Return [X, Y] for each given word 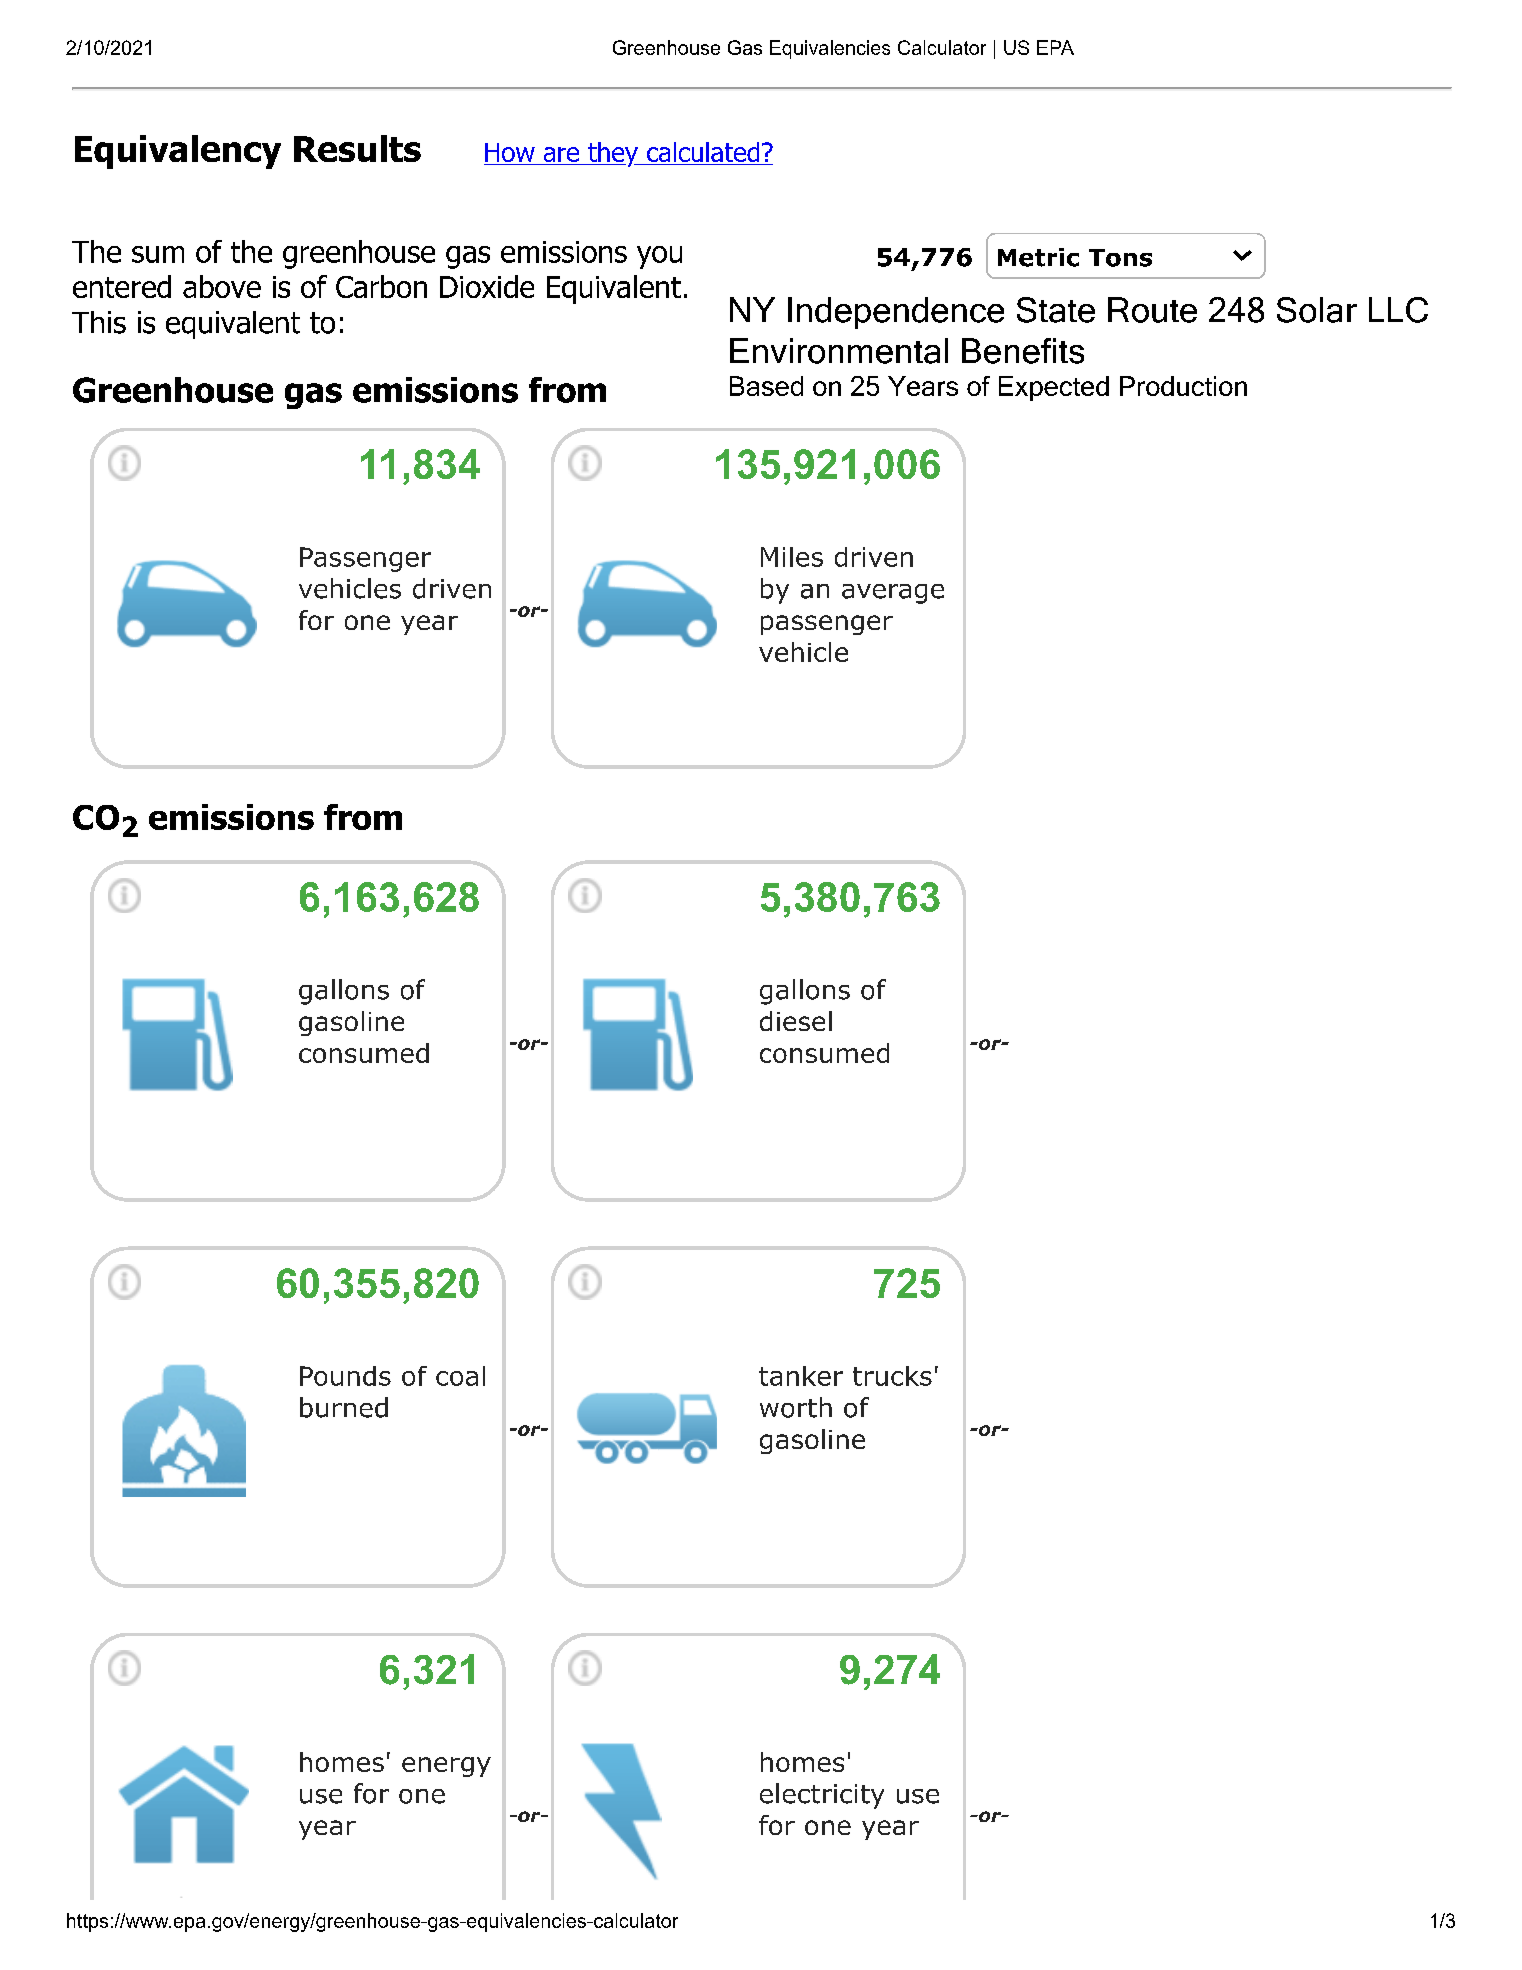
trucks [892, 1376]
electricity [822, 1796]
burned [344, 1407]
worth [796, 1407]
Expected [1054, 388]
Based [766, 386]
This [99, 322]
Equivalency [178, 152]
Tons [1120, 258]
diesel [796, 1021]
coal [460, 1376]
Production [1183, 386]
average [893, 594]
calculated [703, 153]
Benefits [1023, 351]
